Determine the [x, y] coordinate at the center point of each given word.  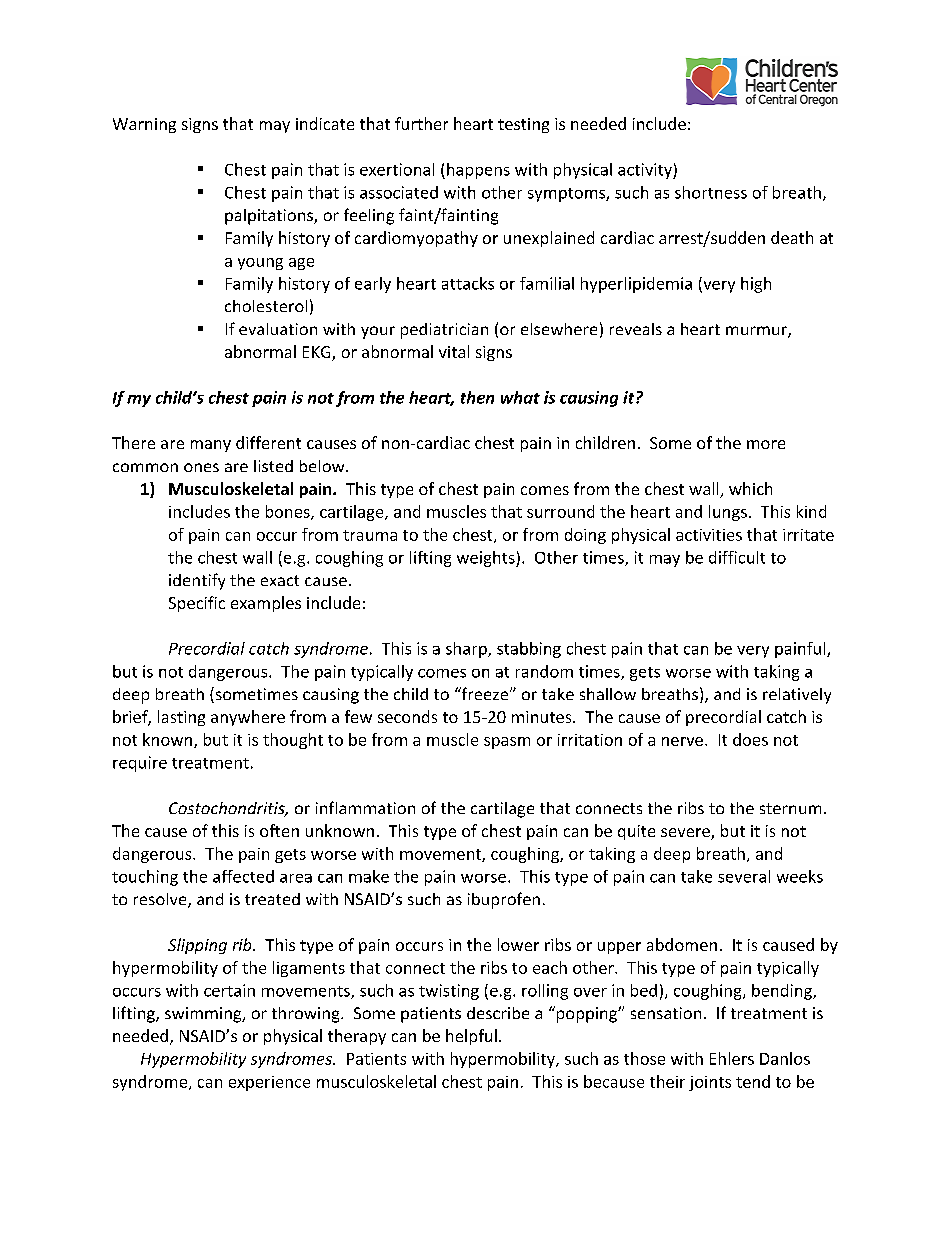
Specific [197, 604]
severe [686, 834]
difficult [737, 557]
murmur [757, 332]
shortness [711, 192]
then [477, 397]
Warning [144, 125]
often [279, 830]
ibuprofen [504, 900]
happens [478, 171]
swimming [204, 1015]
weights [487, 559]
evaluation [278, 329]
